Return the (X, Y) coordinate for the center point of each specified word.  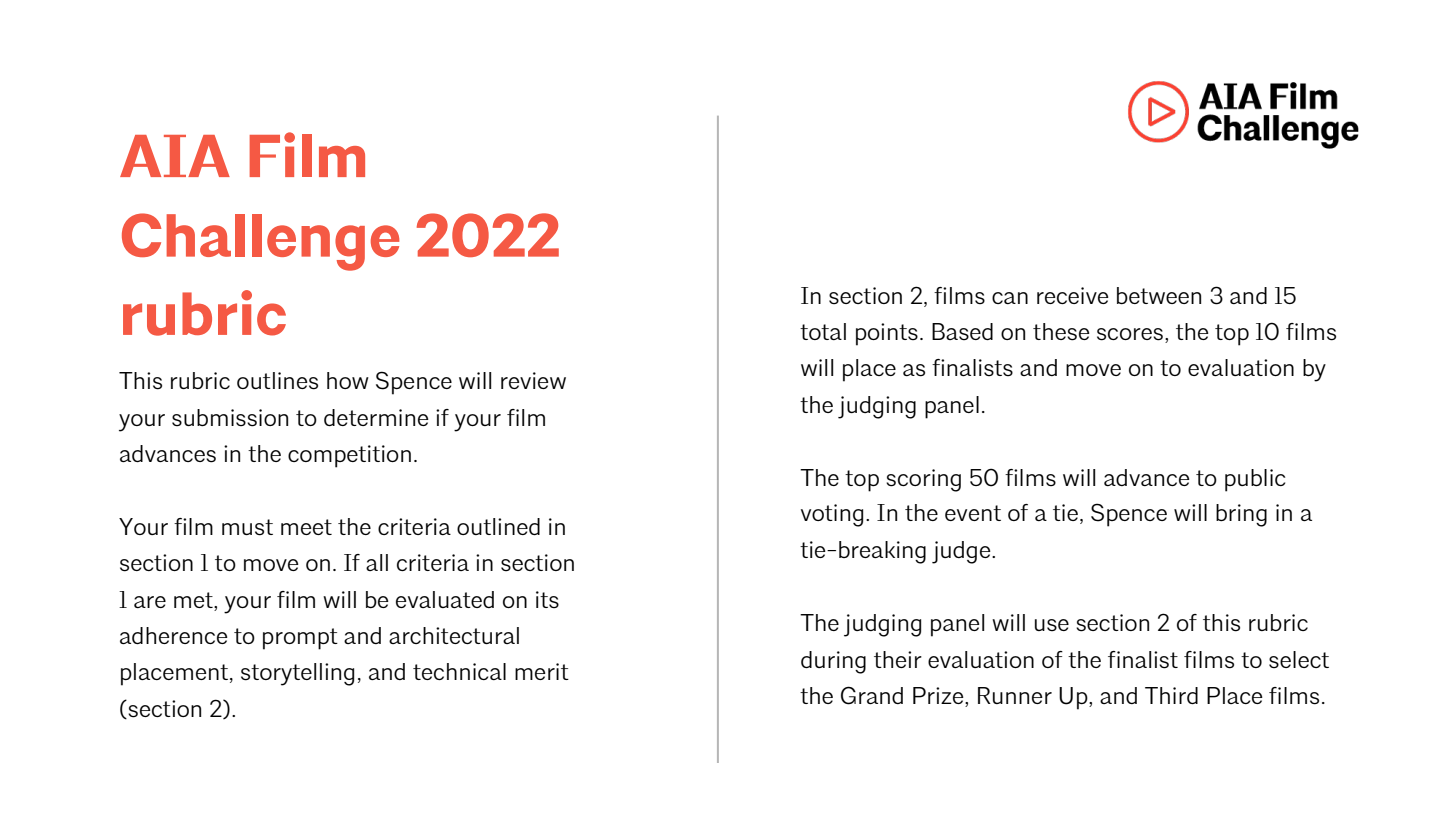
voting (832, 515)
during (833, 662)
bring (1241, 515)
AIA (175, 156)
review (533, 380)
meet (306, 527)
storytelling (297, 674)
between (1159, 295)
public (1255, 480)
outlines (277, 381)
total (823, 331)
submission (230, 418)
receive (1073, 295)
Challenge (260, 242)
